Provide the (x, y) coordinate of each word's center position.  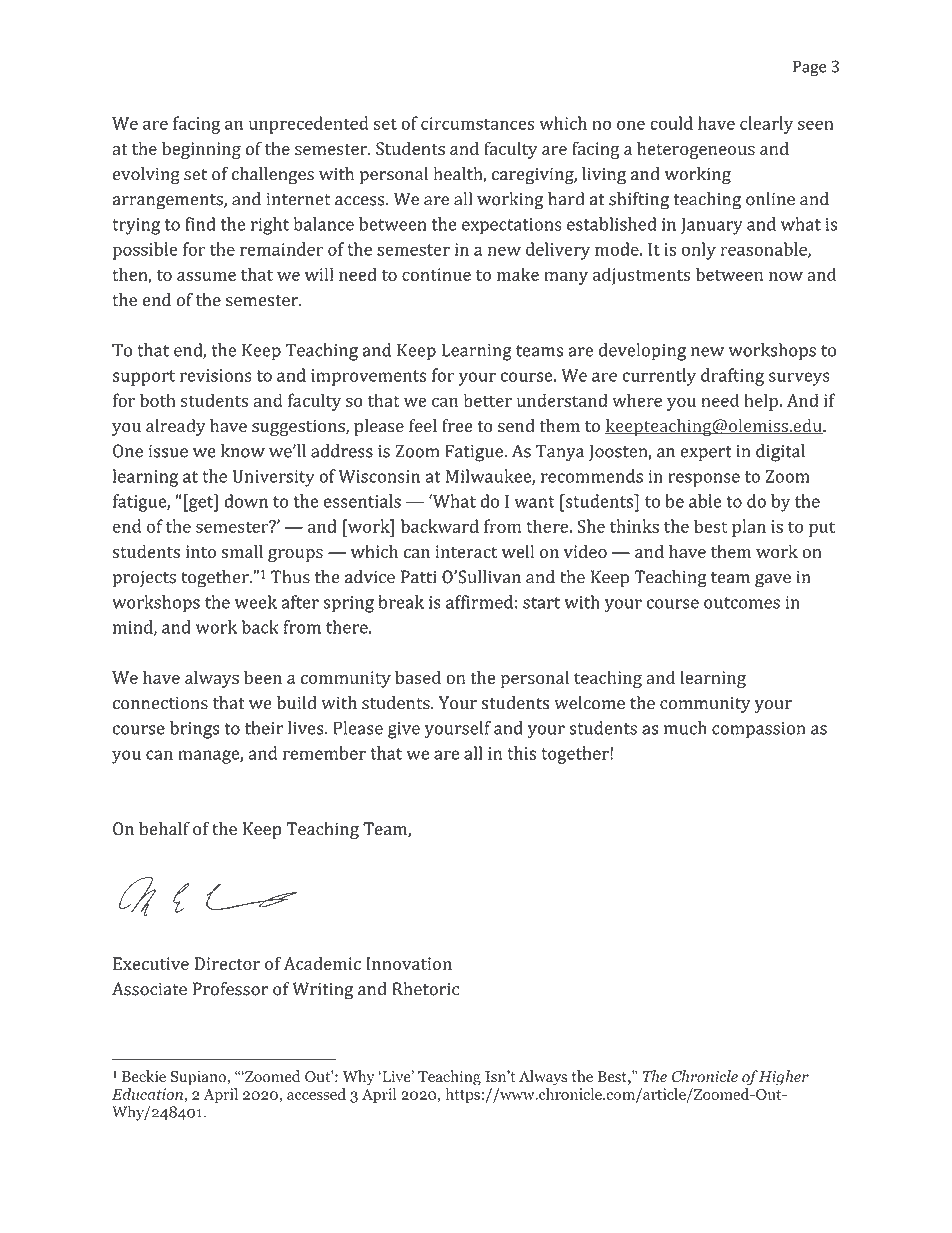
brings (194, 730)
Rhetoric (425, 989)
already (176, 427)
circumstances (477, 123)
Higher (784, 1078)
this (521, 753)
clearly (766, 125)
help (762, 402)
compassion (759, 730)
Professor (230, 989)
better (488, 400)
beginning (201, 150)
